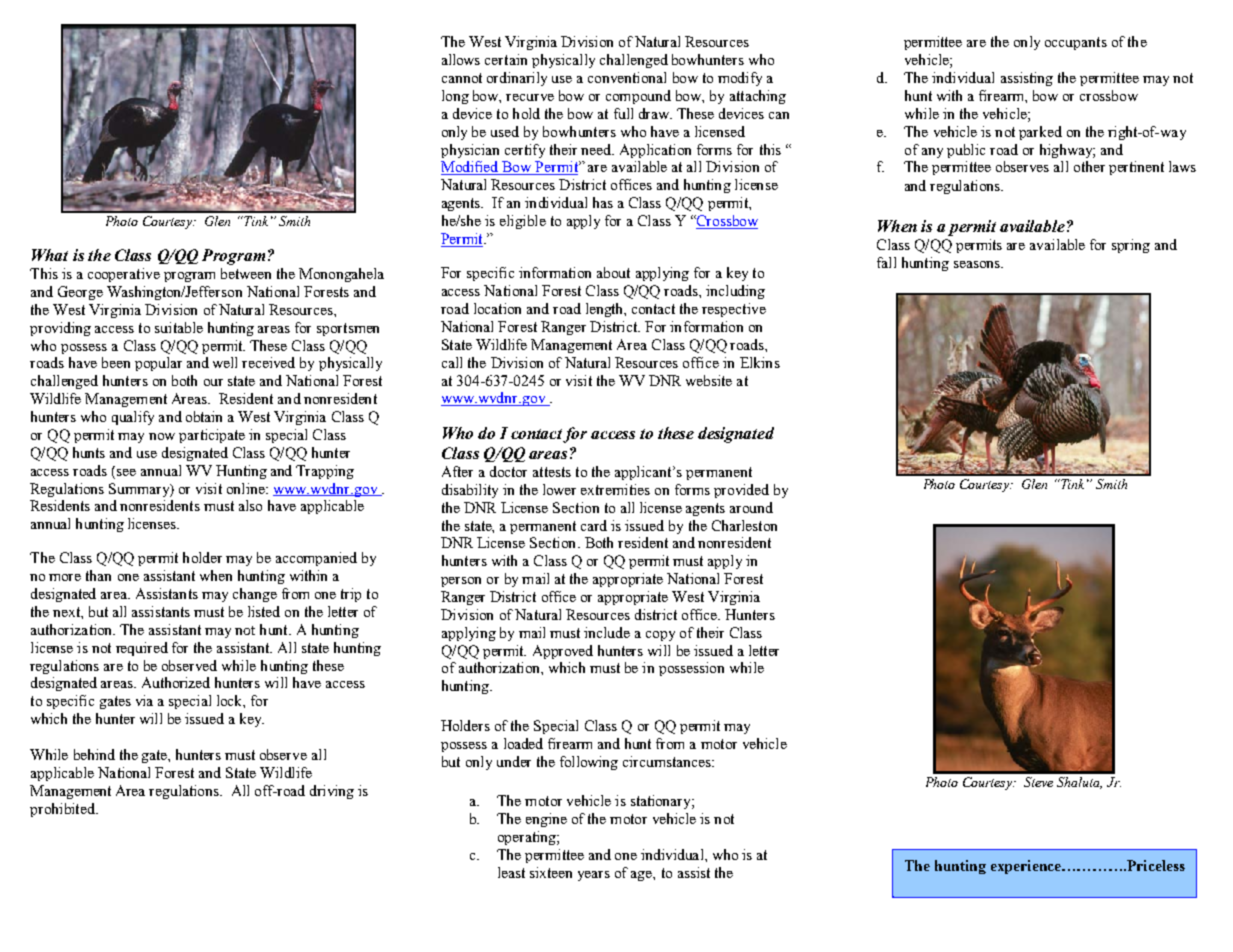 The image size is (1233, 952). Describe the element at coordinates (660, 636) in the screenshot. I see `copy` at that location.
